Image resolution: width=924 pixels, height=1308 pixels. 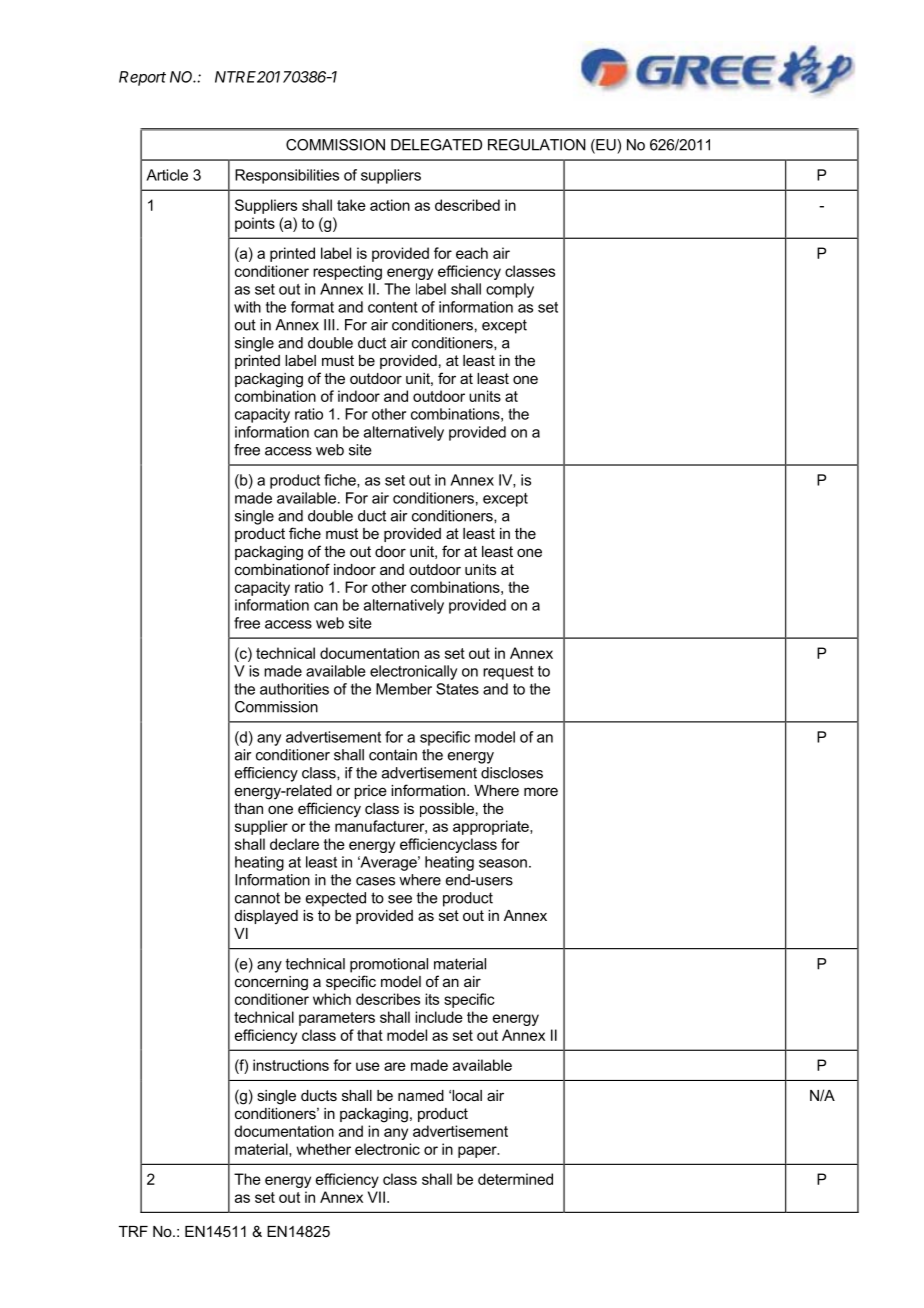 I want to click on determined, so click(x=515, y=1179).
